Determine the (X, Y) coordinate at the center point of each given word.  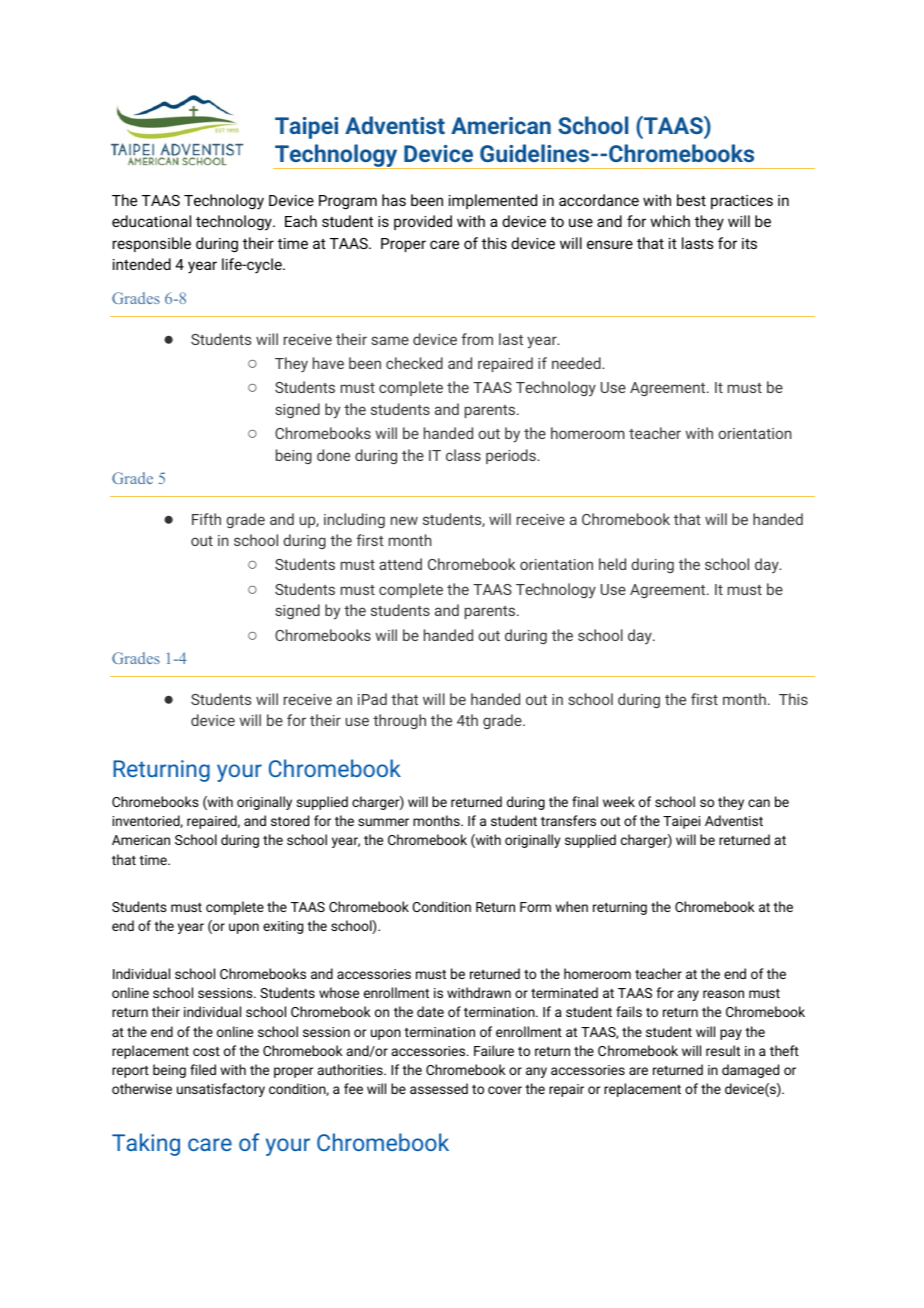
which (670, 221)
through (399, 721)
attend (400, 564)
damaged (750, 1071)
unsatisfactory (221, 1090)
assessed (439, 1088)
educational (151, 221)
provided (423, 222)
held (612, 564)
